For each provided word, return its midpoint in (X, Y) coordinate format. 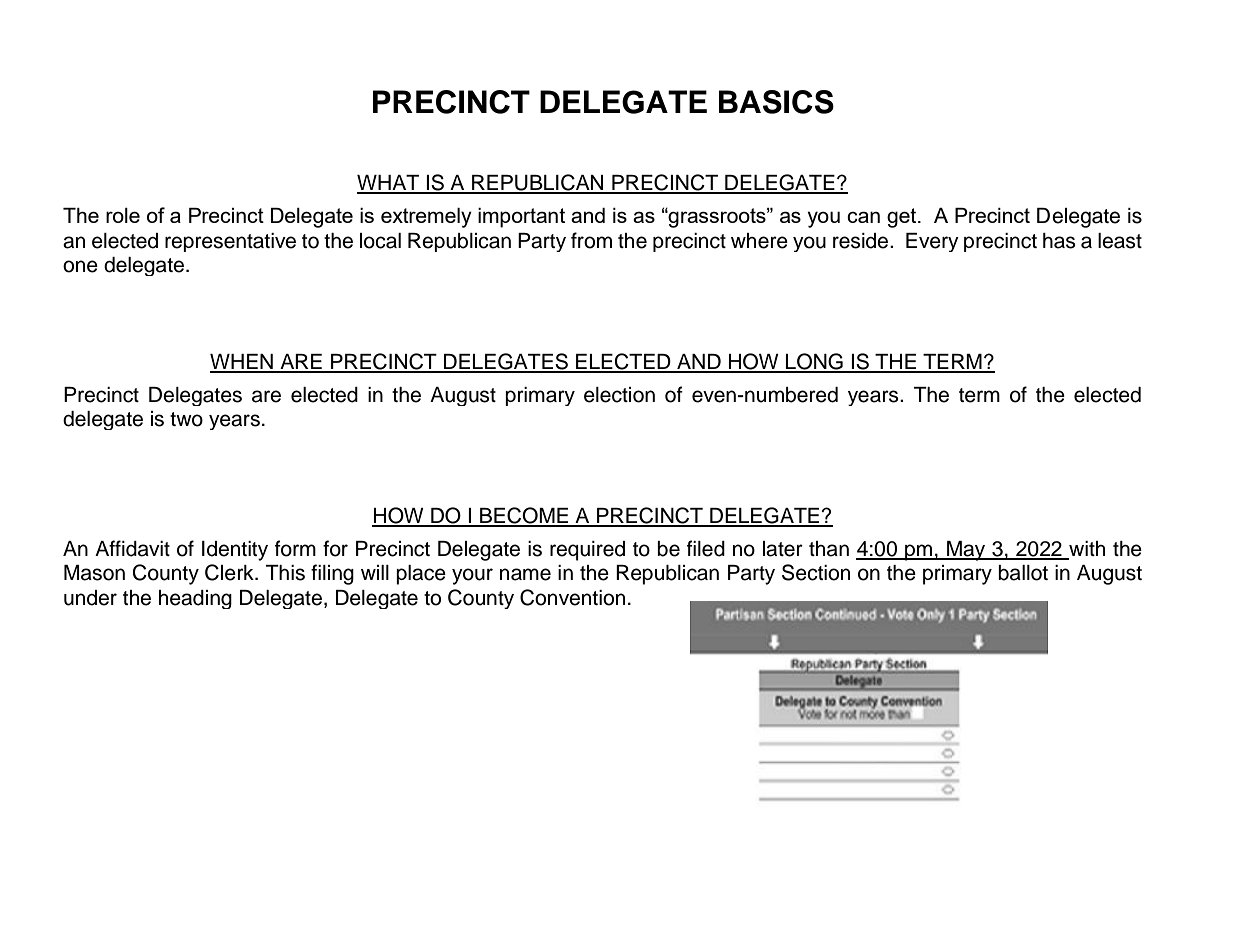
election (619, 395)
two (186, 419)
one (80, 266)
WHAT (389, 184)
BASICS (776, 102)
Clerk (230, 572)
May (966, 551)
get (903, 218)
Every (932, 242)
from (591, 240)
